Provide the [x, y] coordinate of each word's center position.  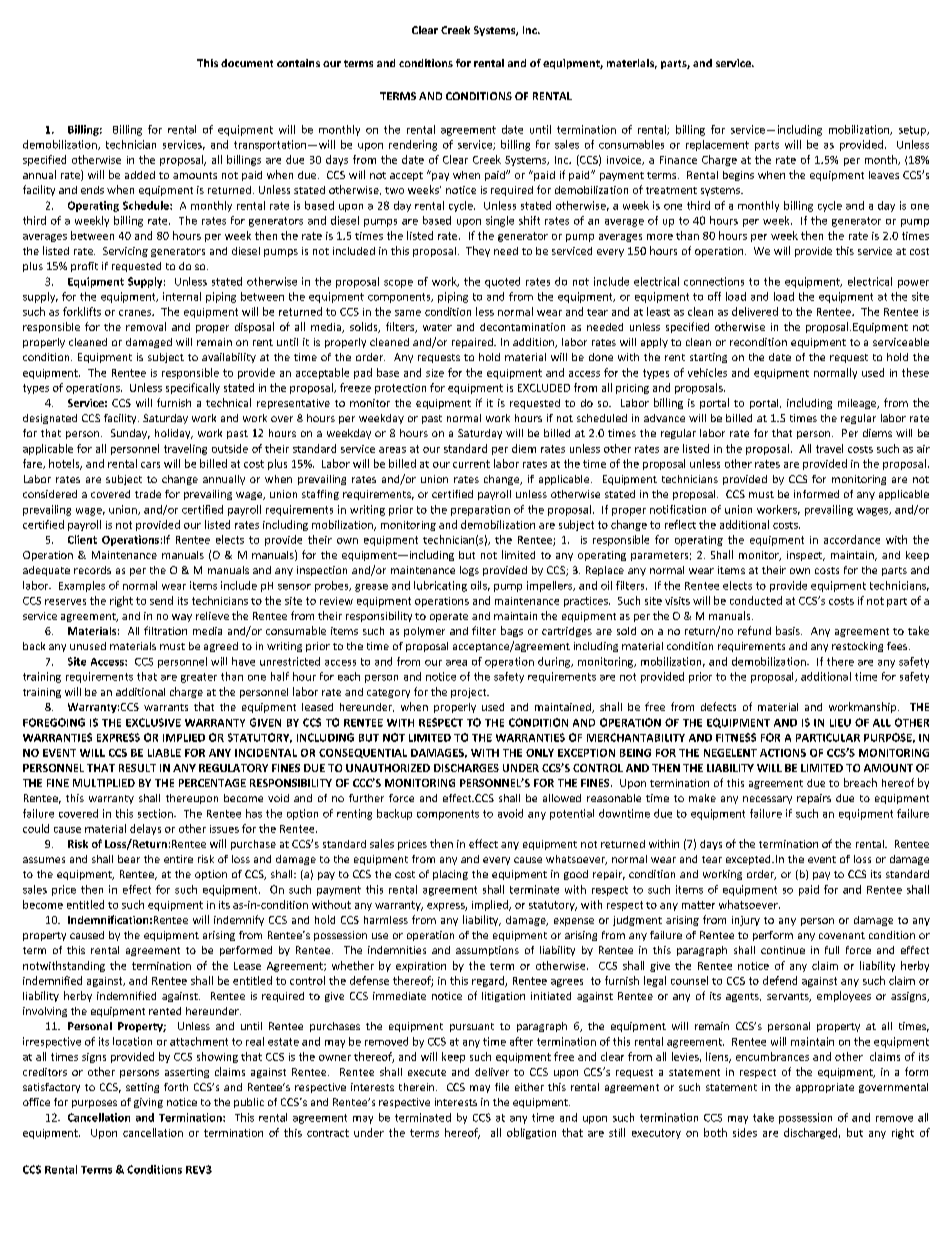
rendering [413, 145]
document [247, 63]
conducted [756, 600]
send [161, 600]
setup [913, 131]
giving [148, 1103]
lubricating [440, 586]
